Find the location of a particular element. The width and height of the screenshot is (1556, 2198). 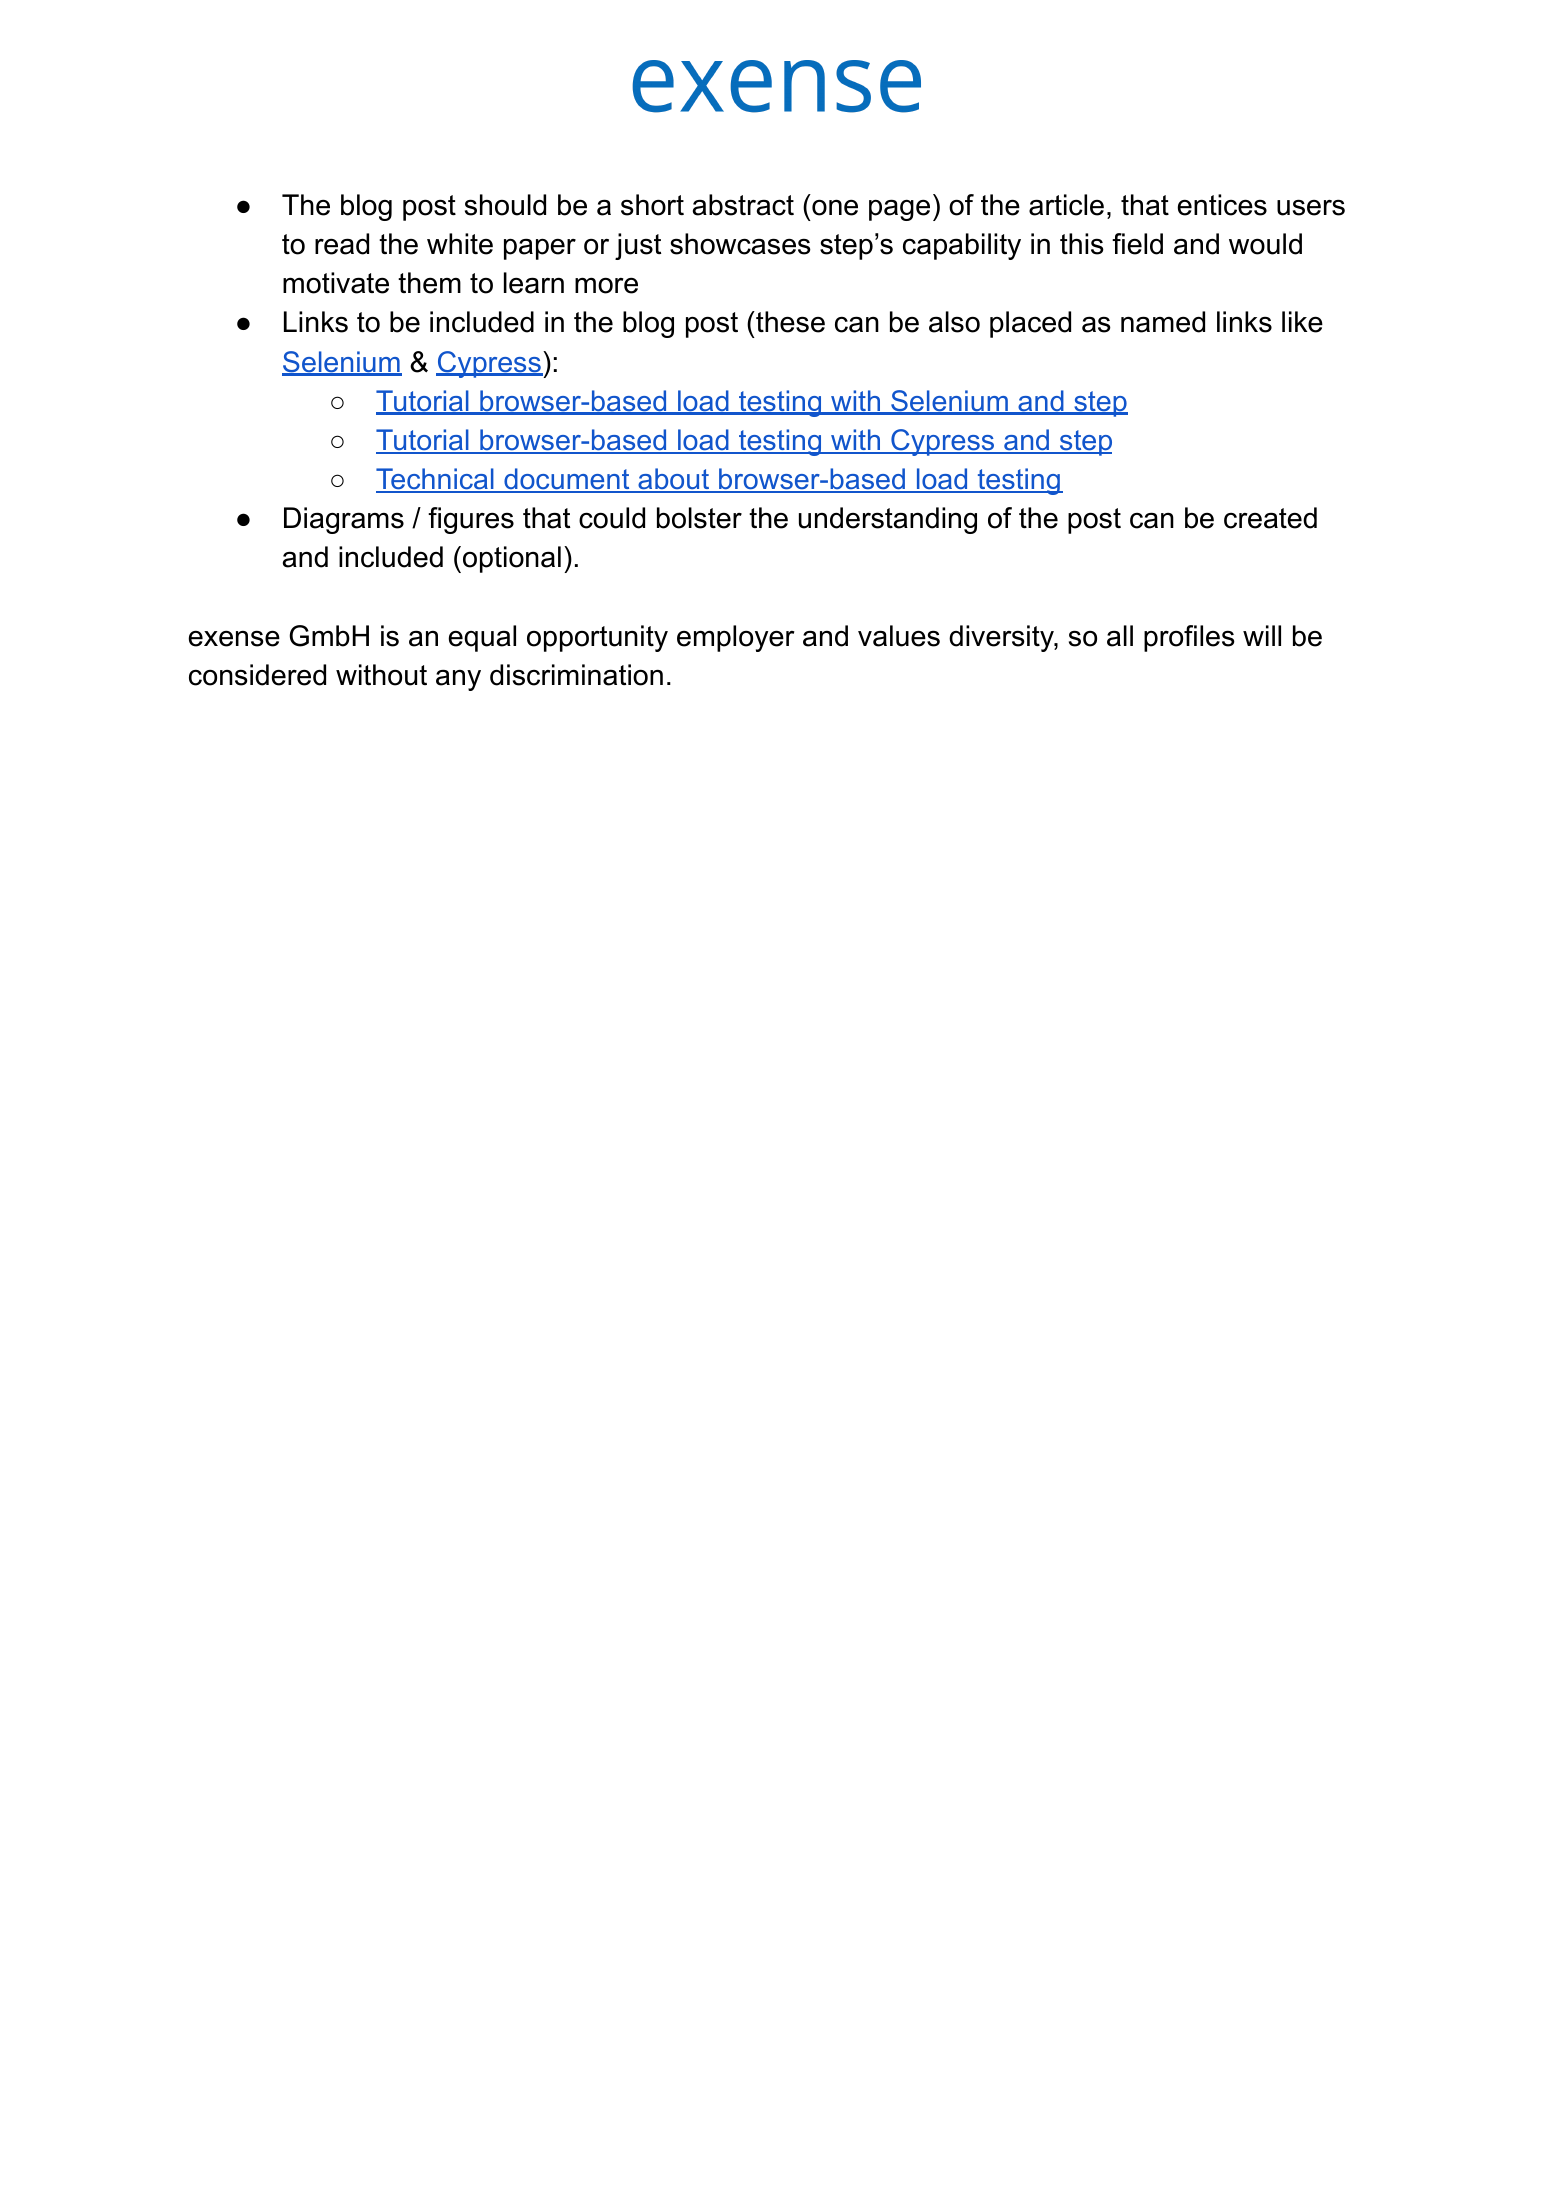

employer is located at coordinates (736, 638).
